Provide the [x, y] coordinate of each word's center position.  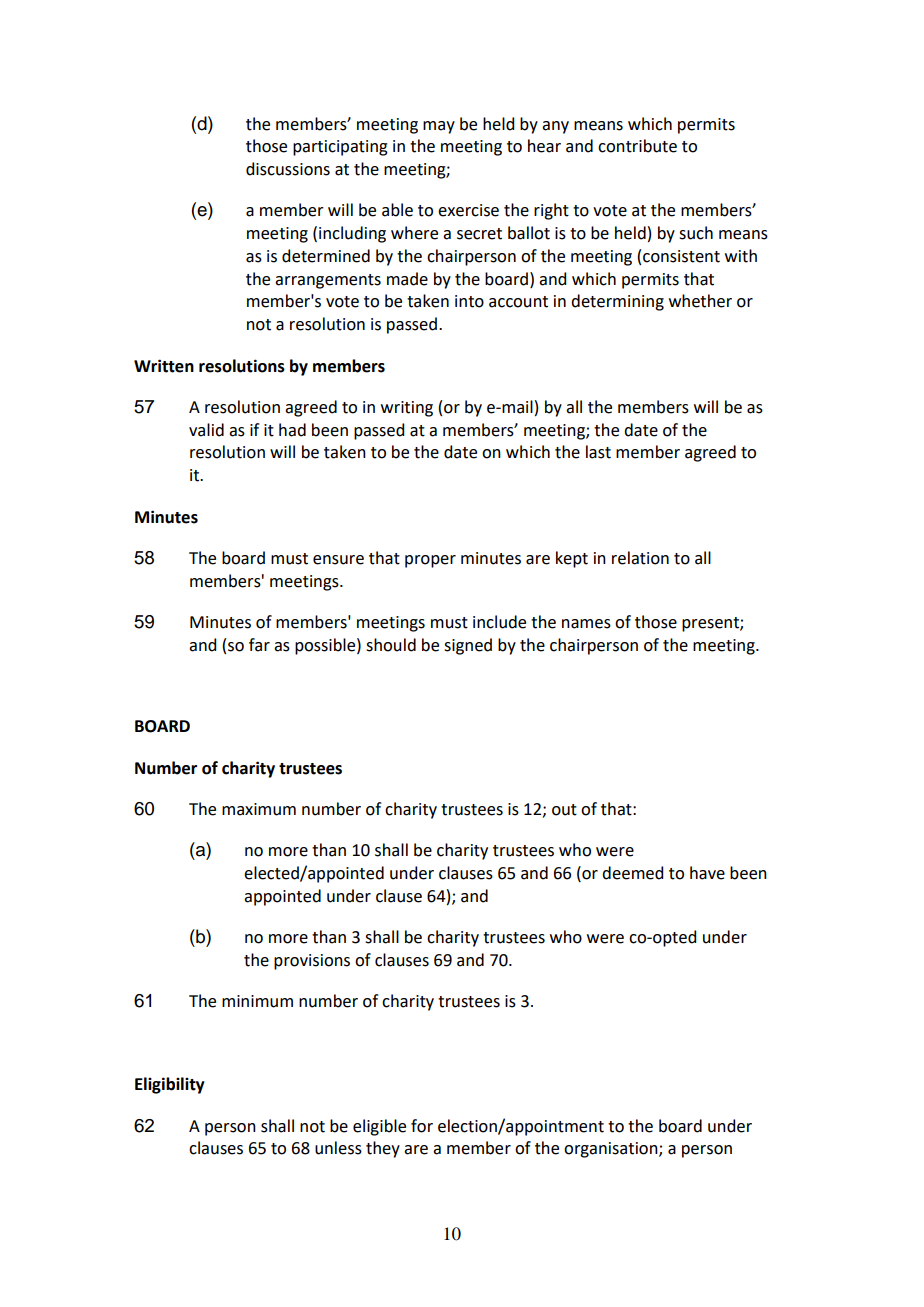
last [598, 452]
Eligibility [170, 1085]
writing [407, 409]
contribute [637, 146]
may [439, 127]
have [707, 873]
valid [206, 430]
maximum [259, 809]
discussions [288, 169]
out [564, 810]
